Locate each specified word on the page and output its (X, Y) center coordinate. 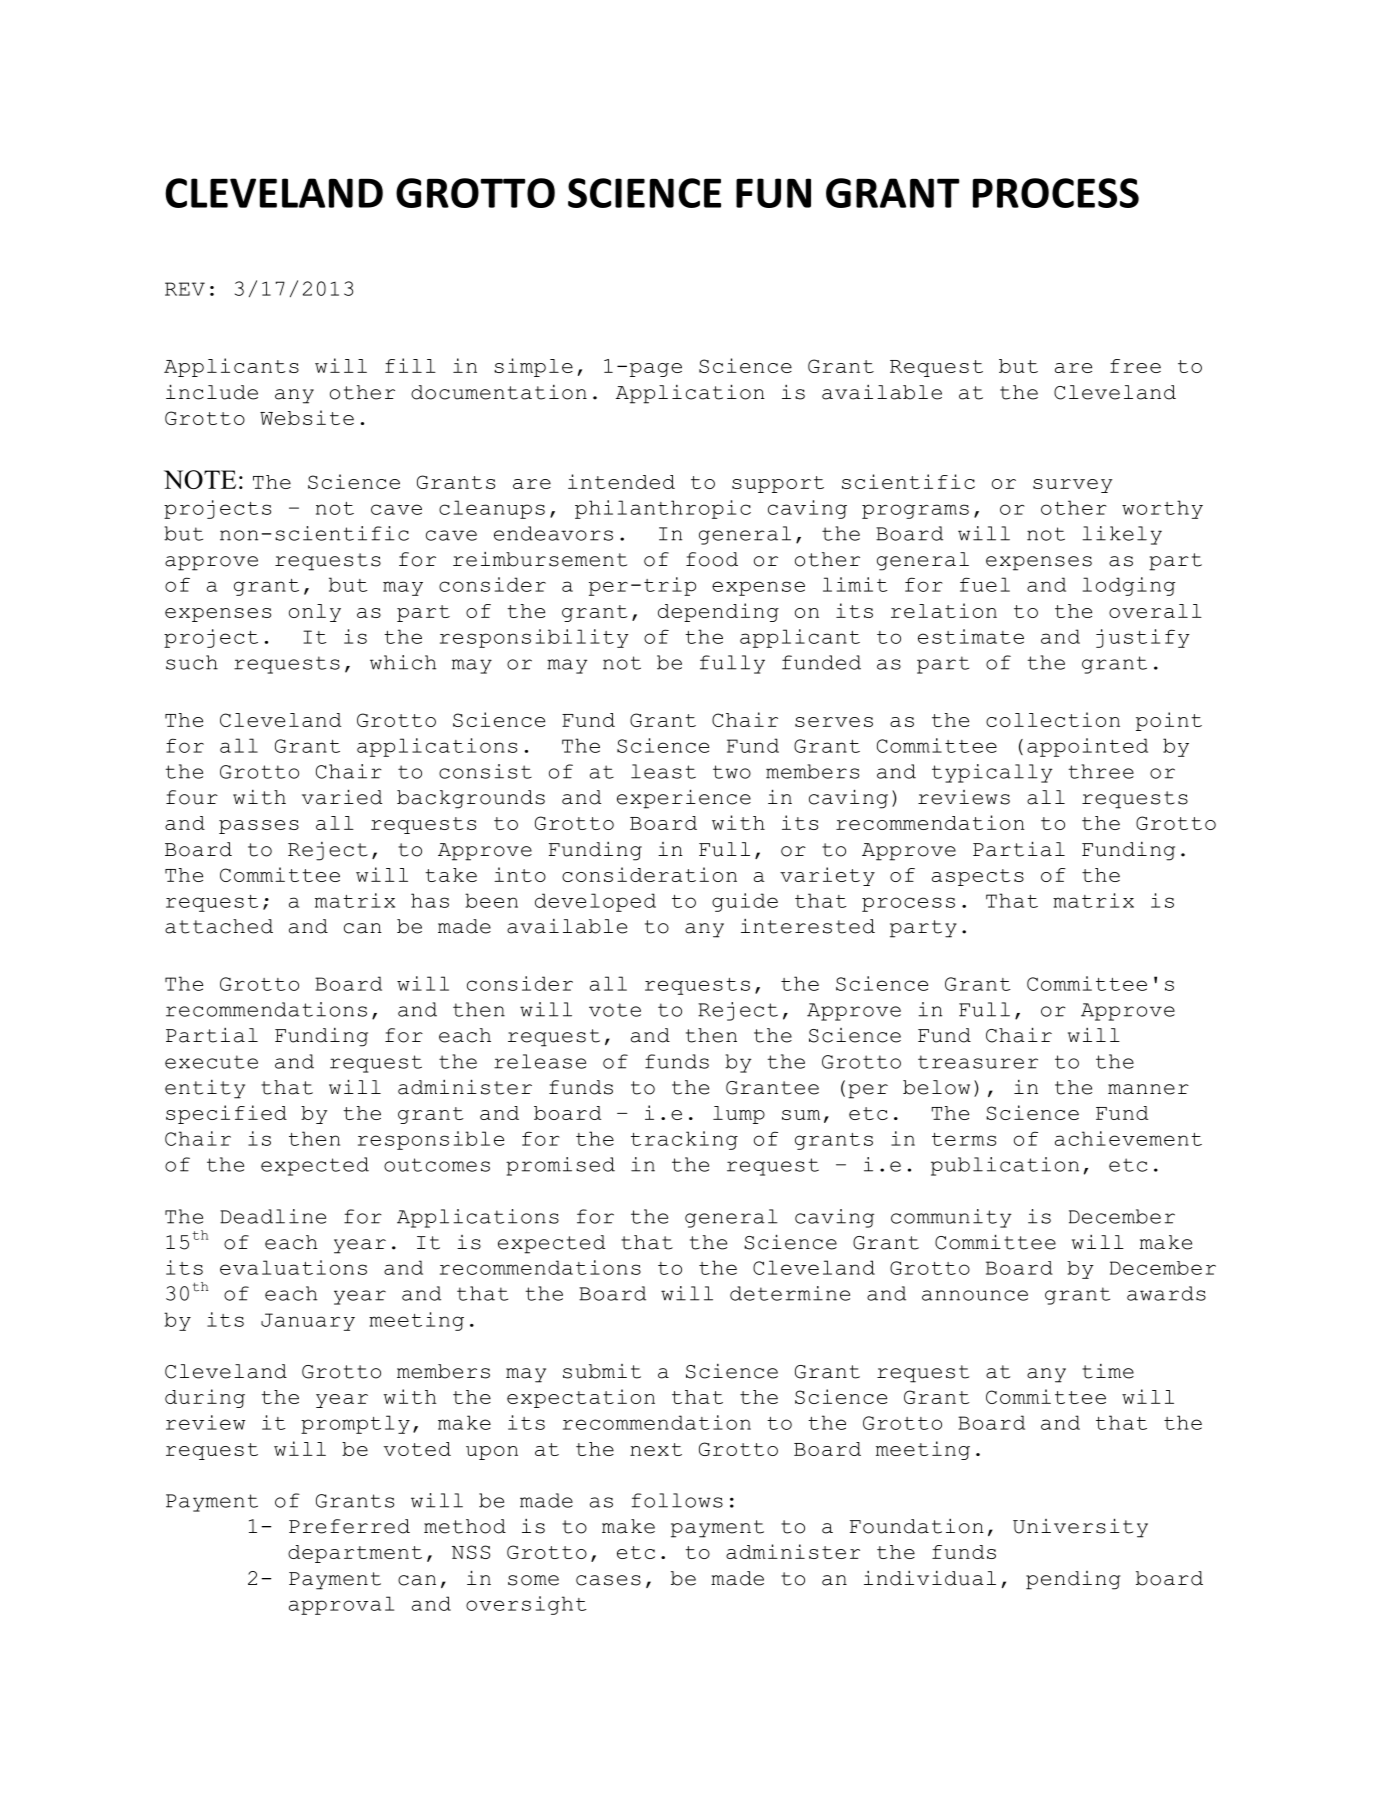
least (663, 771)
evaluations (293, 1267)
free (1135, 366)
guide (745, 902)
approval (341, 1605)
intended (621, 481)
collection (1053, 719)
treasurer (978, 1062)
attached (219, 926)
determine (790, 1293)
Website (307, 417)
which (403, 662)
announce (975, 1295)
